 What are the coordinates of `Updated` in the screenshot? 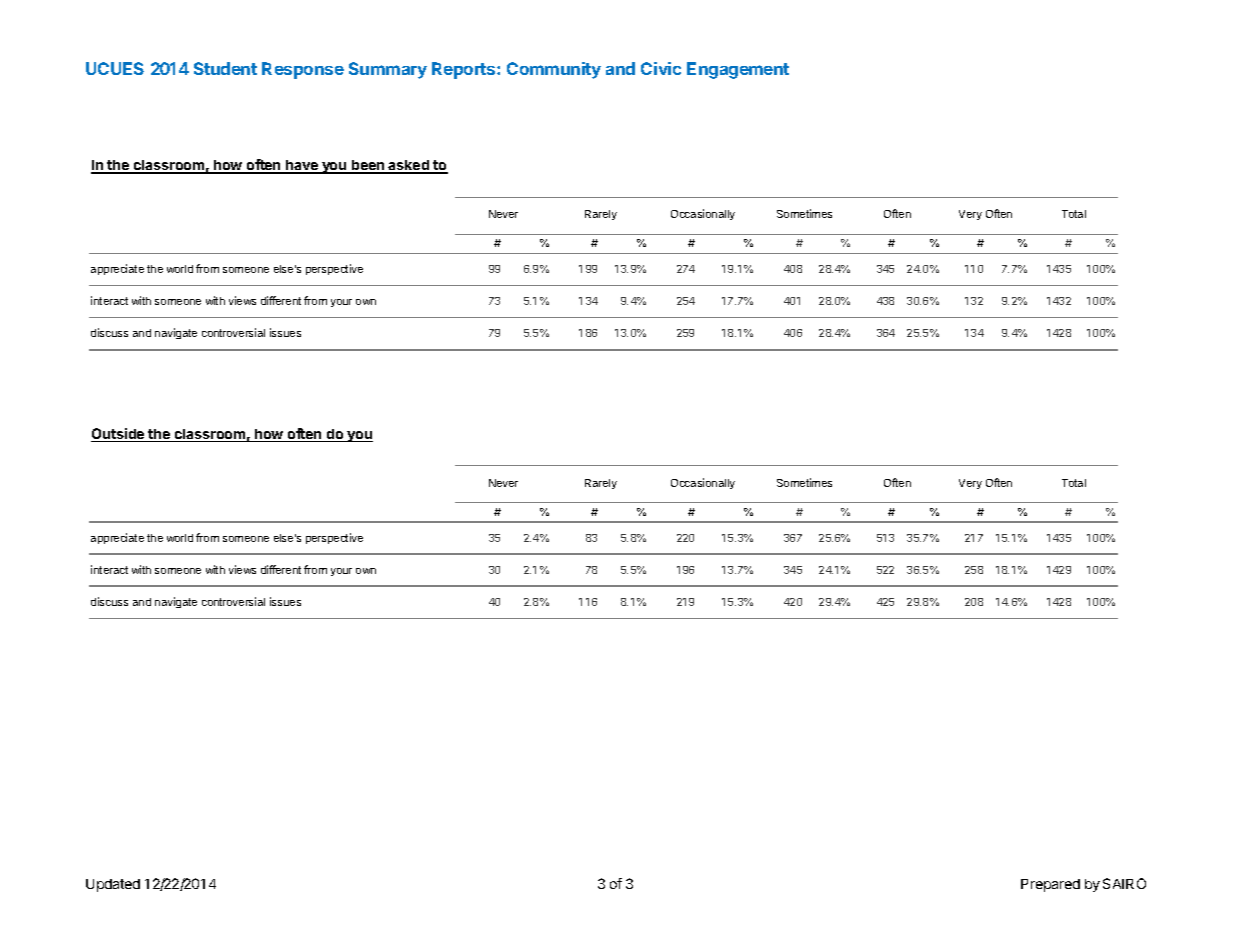 It's located at (113, 885).
